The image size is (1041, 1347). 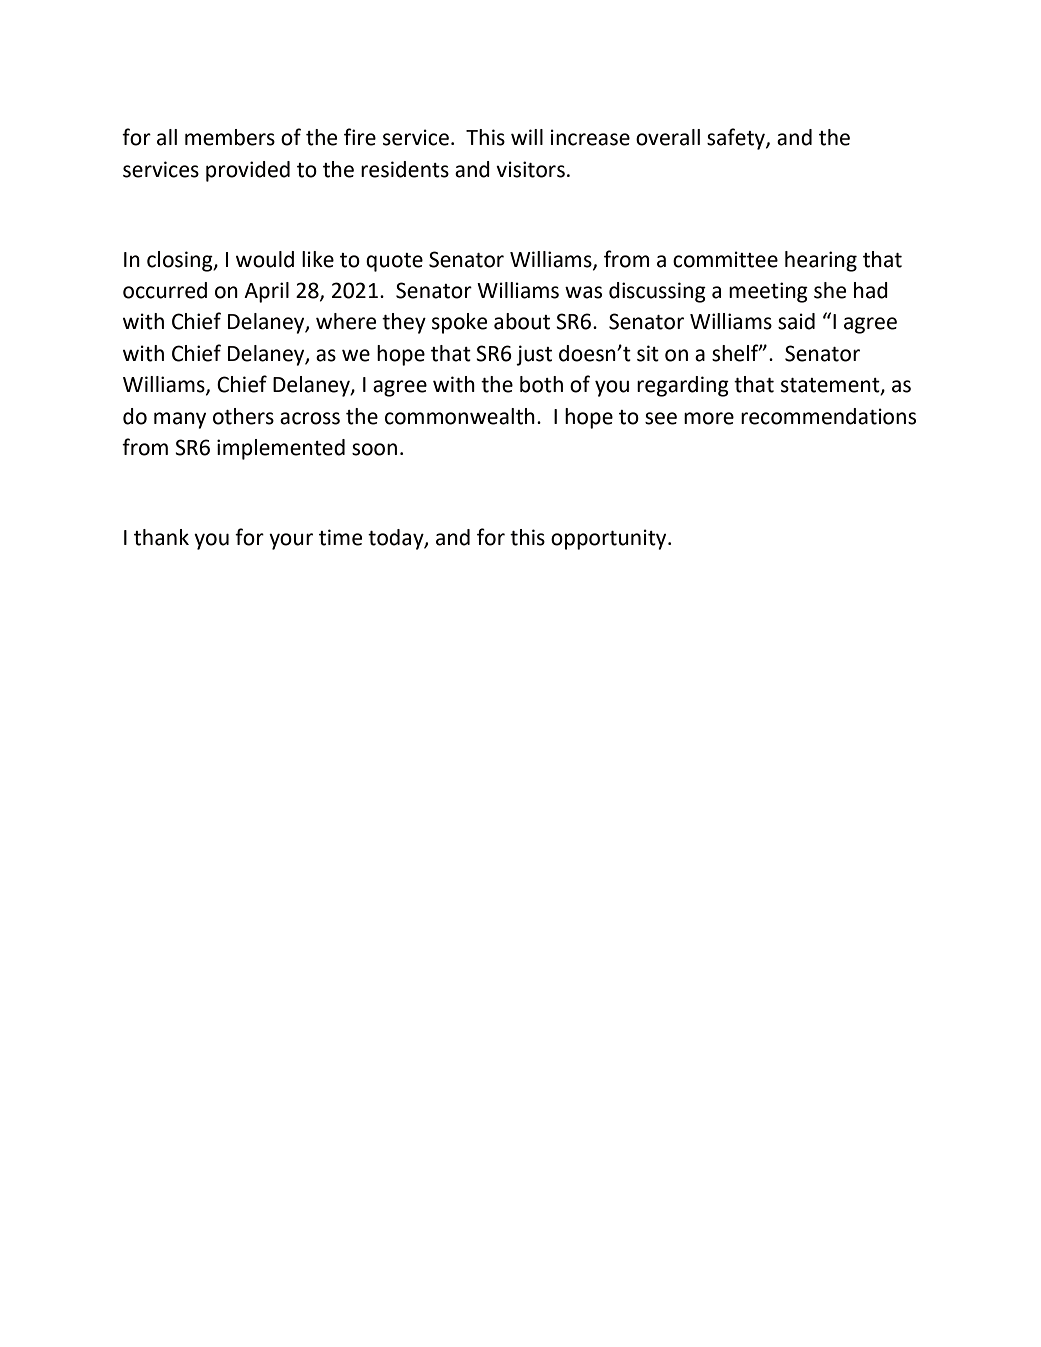 I want to click on said, so click(x=796, y=321).
